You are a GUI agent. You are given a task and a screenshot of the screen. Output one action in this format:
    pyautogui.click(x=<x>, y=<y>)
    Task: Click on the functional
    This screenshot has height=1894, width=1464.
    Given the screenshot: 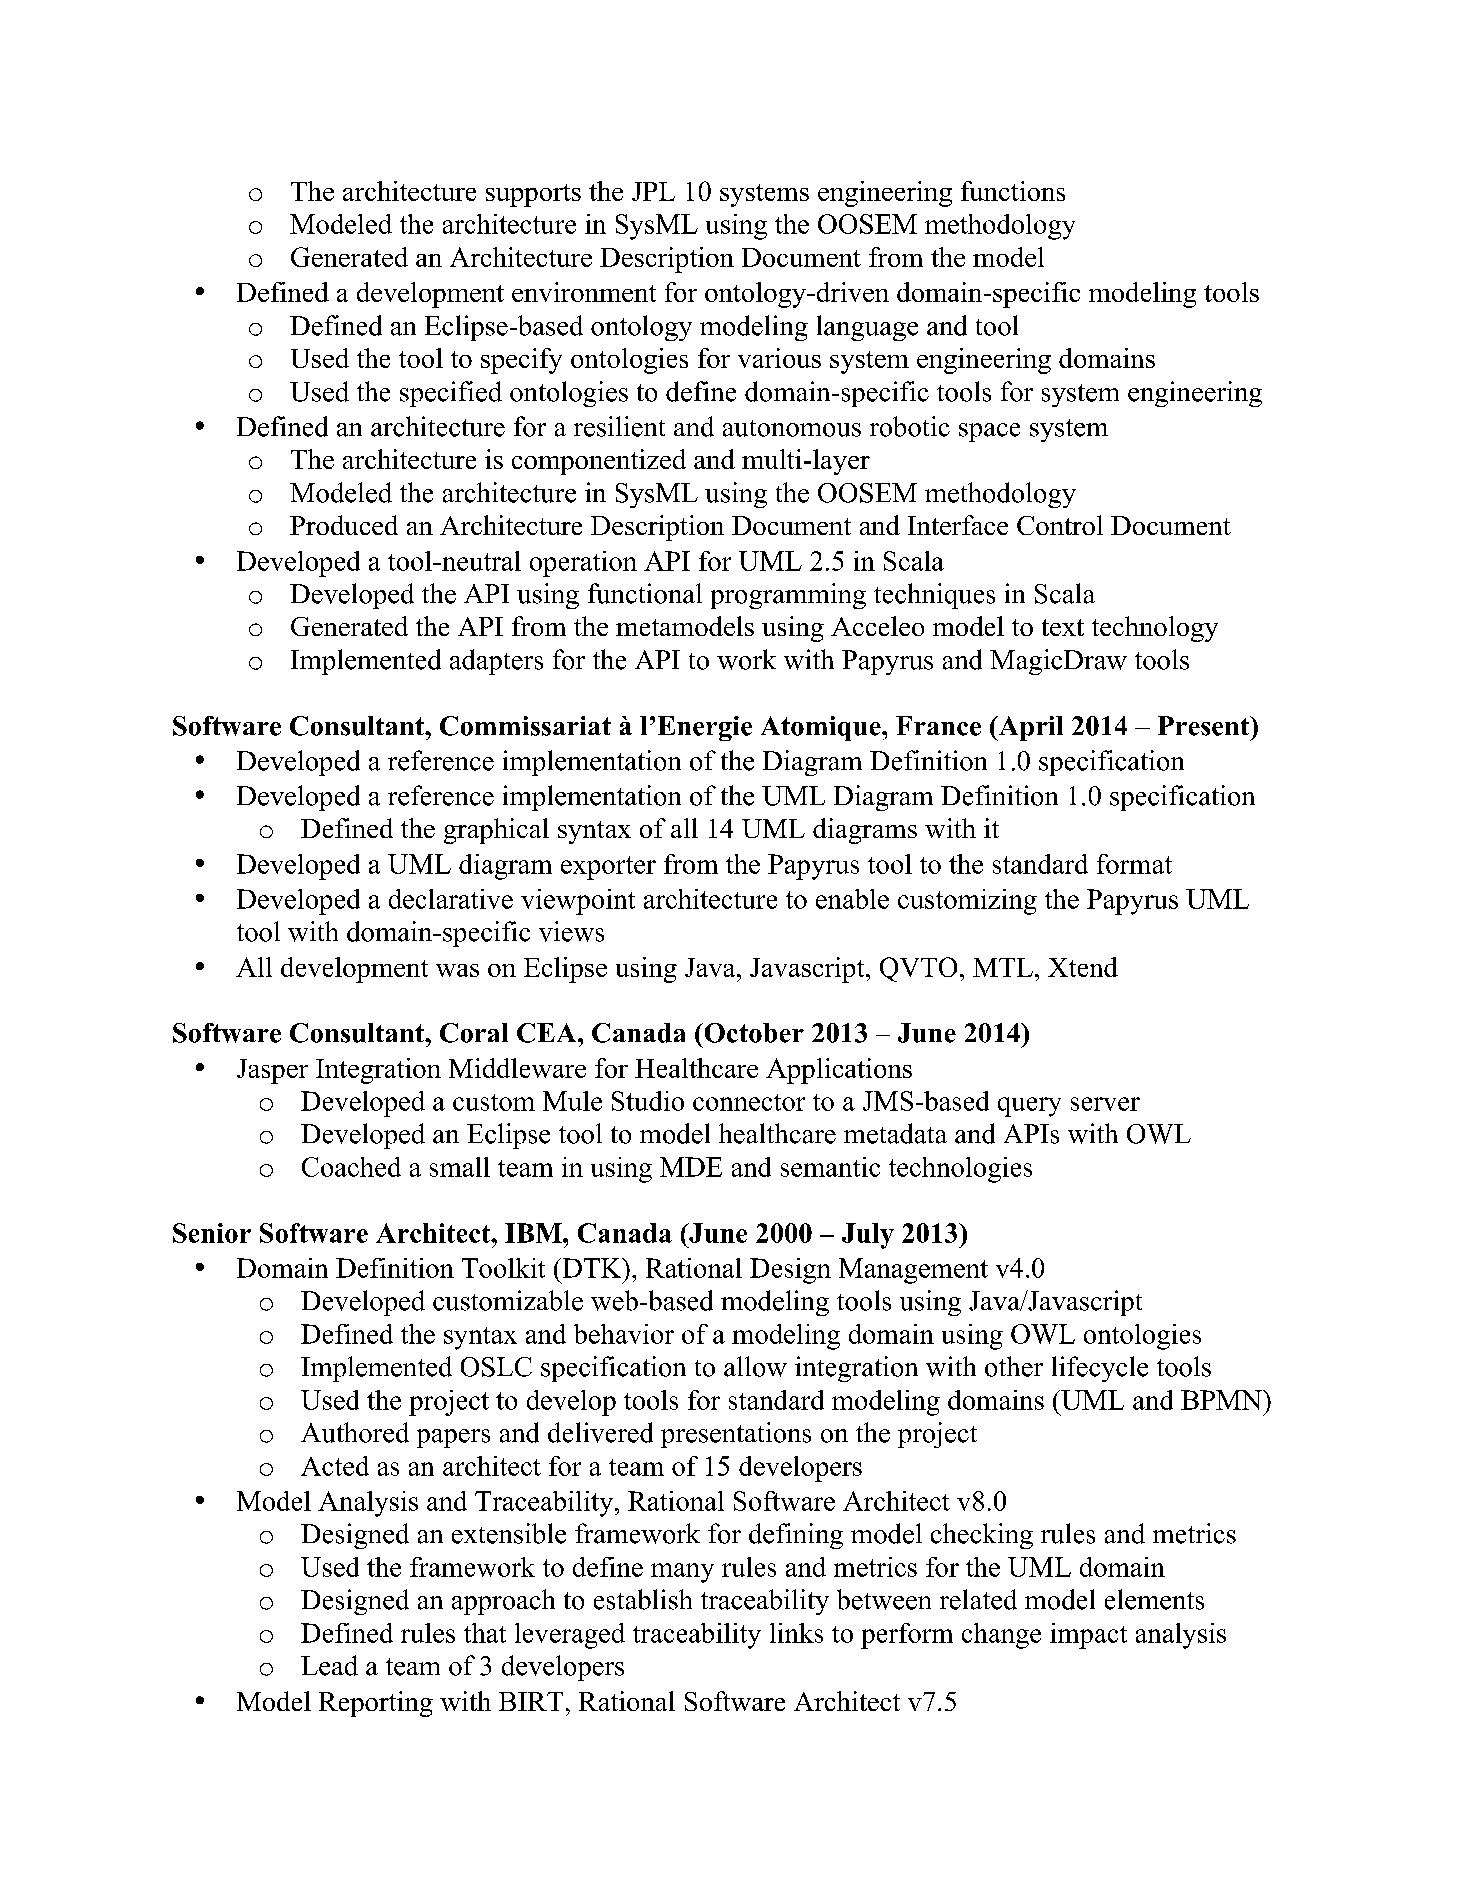 What is the action you would take?
    pyautogui.click(x=645, y=593)
